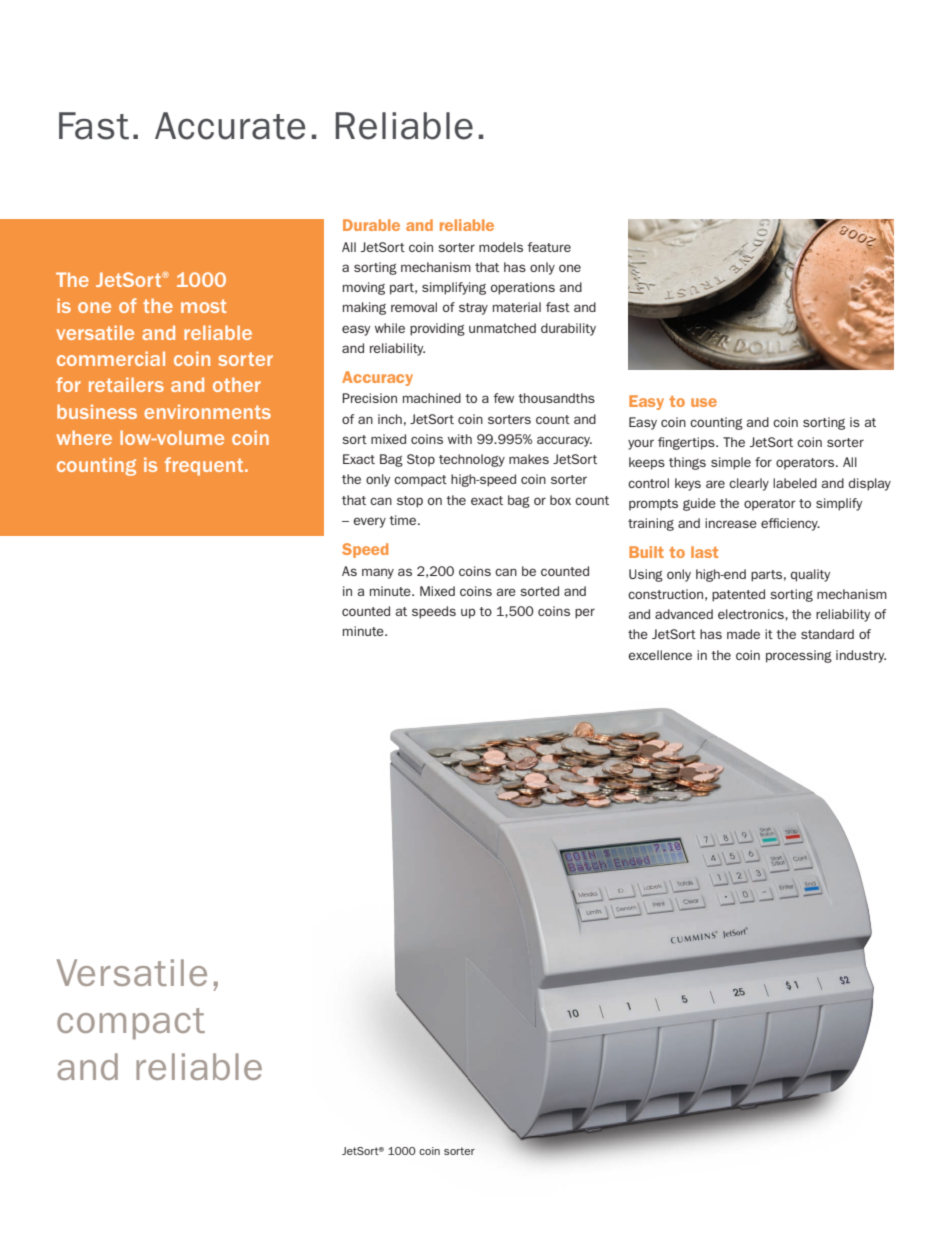  What do you see at coordinates (230, 126) in the document?
I see `Accurate` at bounding box center [230, 126].
